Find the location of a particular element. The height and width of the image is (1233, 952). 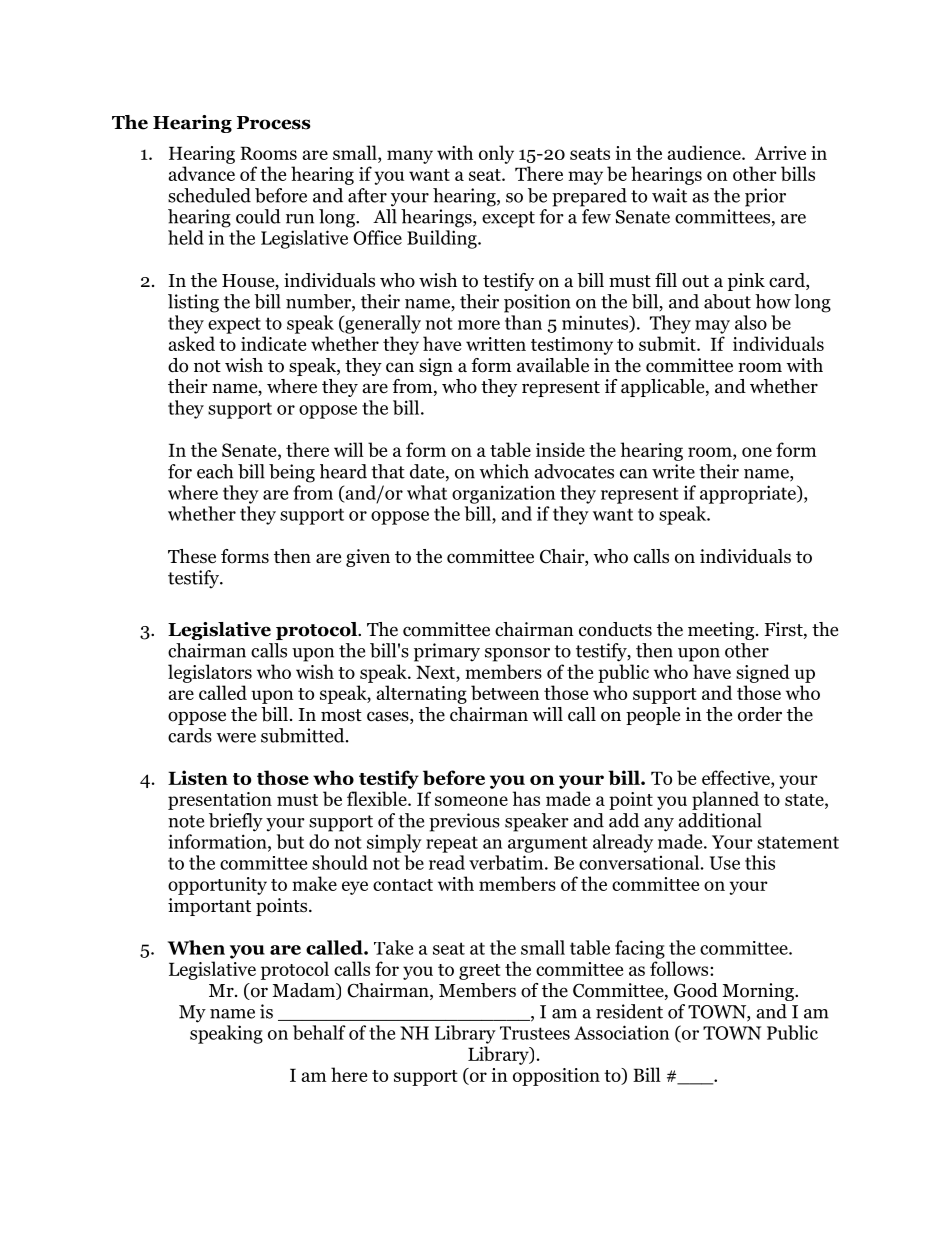

greet is located at coordinates (480, 972).
